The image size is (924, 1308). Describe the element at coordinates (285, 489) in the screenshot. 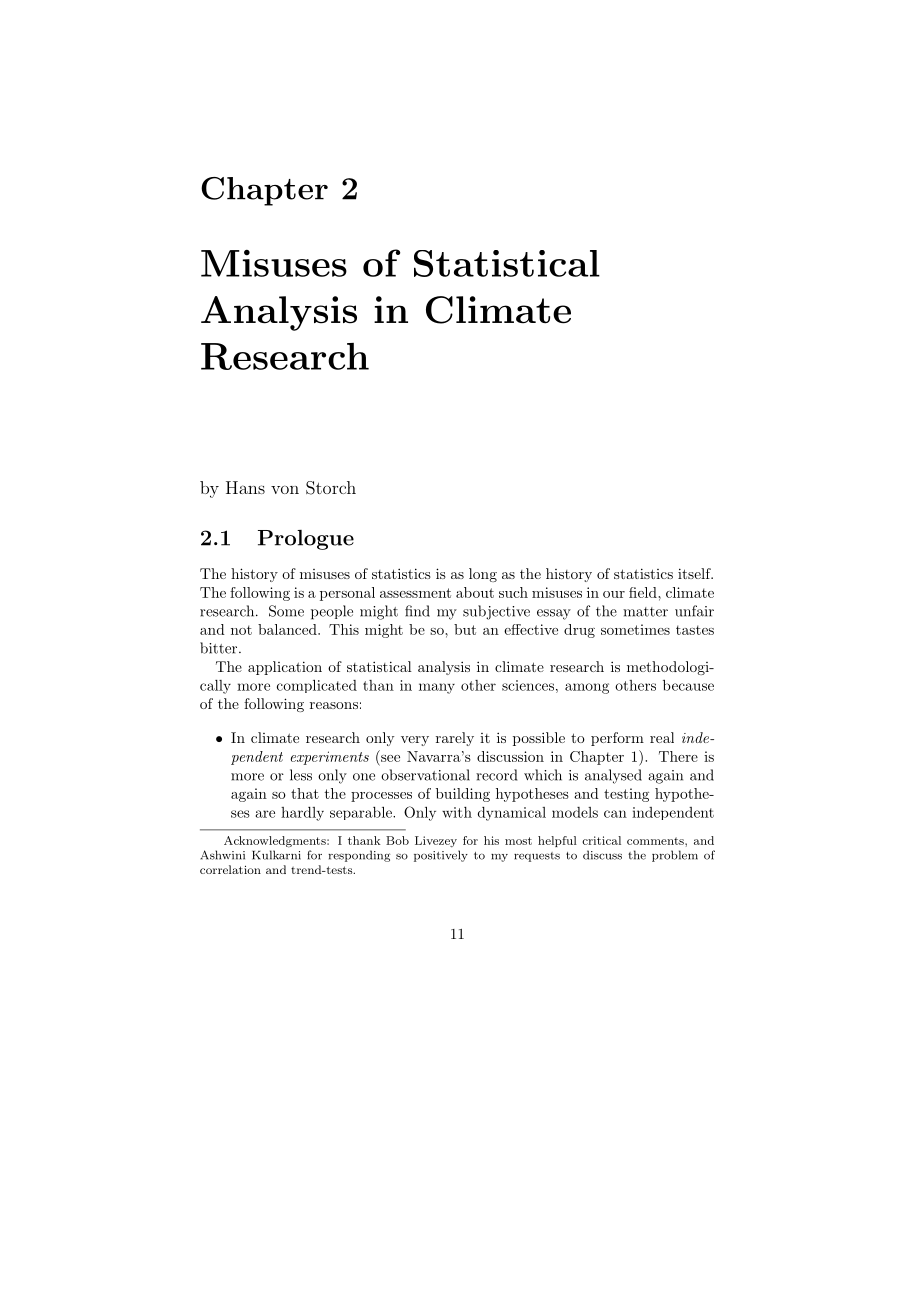

I see `von` at that location.
